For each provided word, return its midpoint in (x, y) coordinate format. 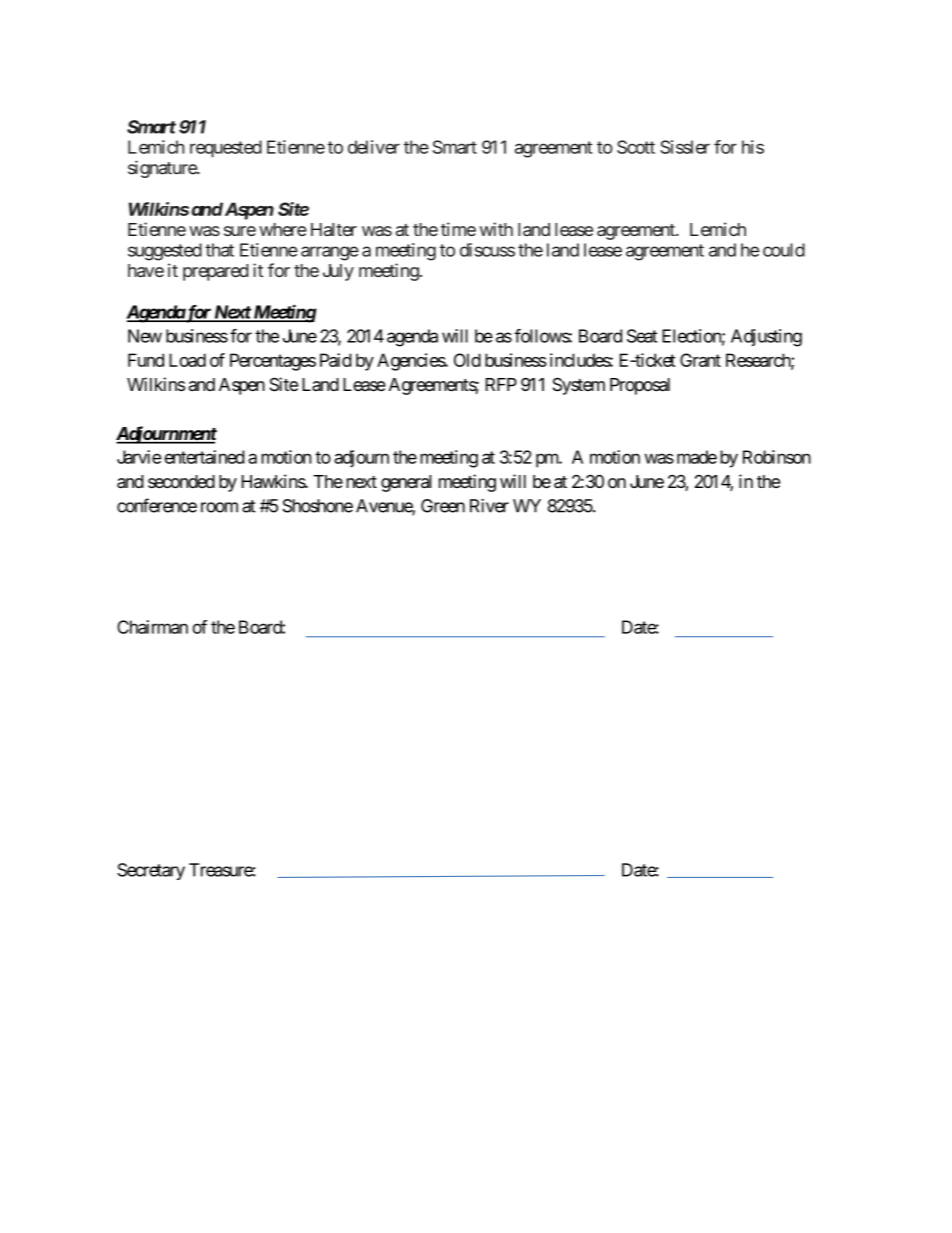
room (219, 507)
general (406, 483)
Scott (636, 147)
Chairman (152, 627)
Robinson (777, 457)
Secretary (151, 871)
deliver (374, 147)
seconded (181, 481)
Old (467, 360)
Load (187, 360)
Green (443, 506)
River (489, 506)
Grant (700, 360)
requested (226, 149)
